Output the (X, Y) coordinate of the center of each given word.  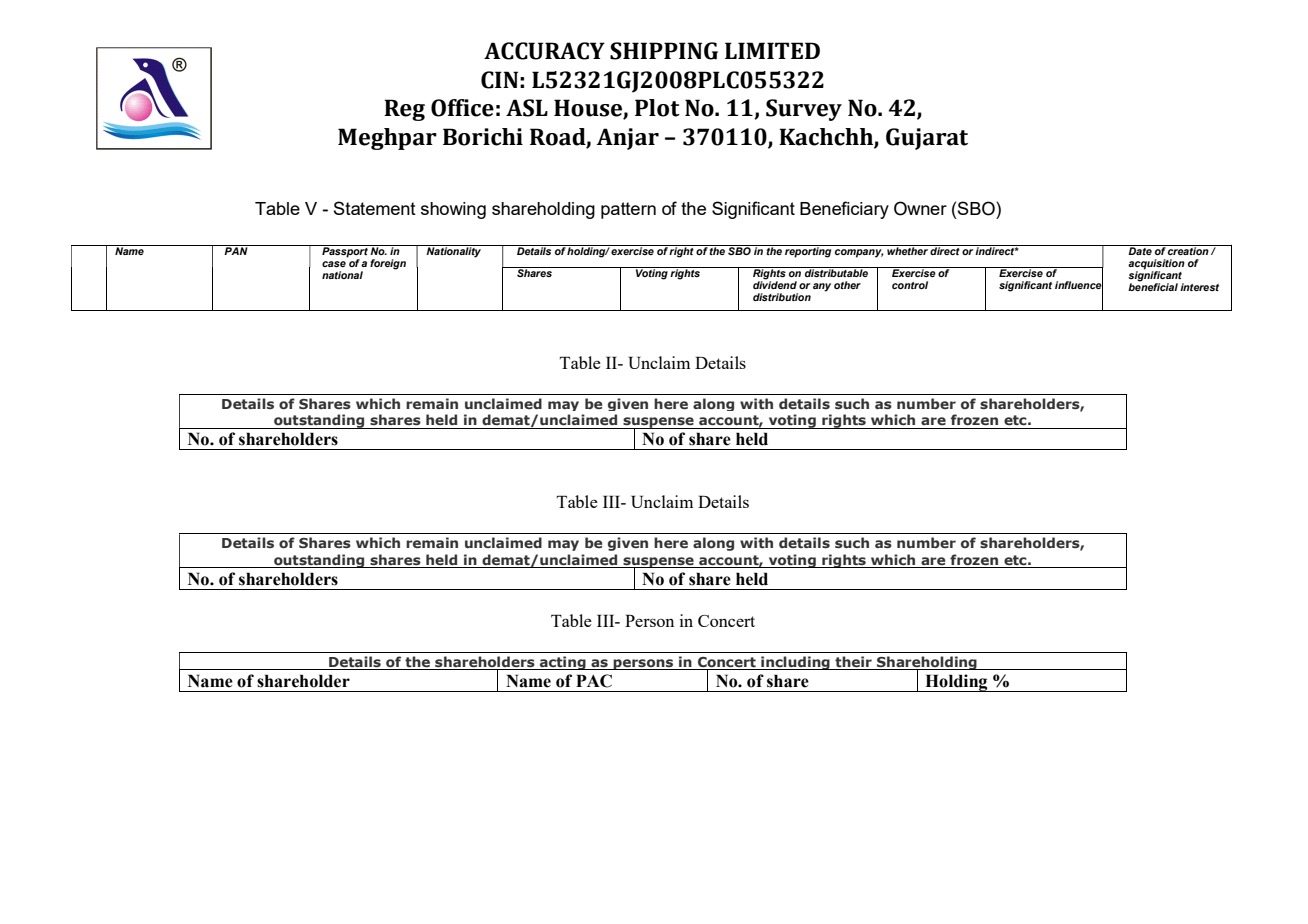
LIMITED (772, 50)
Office (462, 108)
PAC (594, 681)
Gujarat (927, 139)
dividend (775, 284)
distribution (782, 297)
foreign (388, 264)
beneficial (1153, 286)
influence (1079, 285)
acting (563, 663)
